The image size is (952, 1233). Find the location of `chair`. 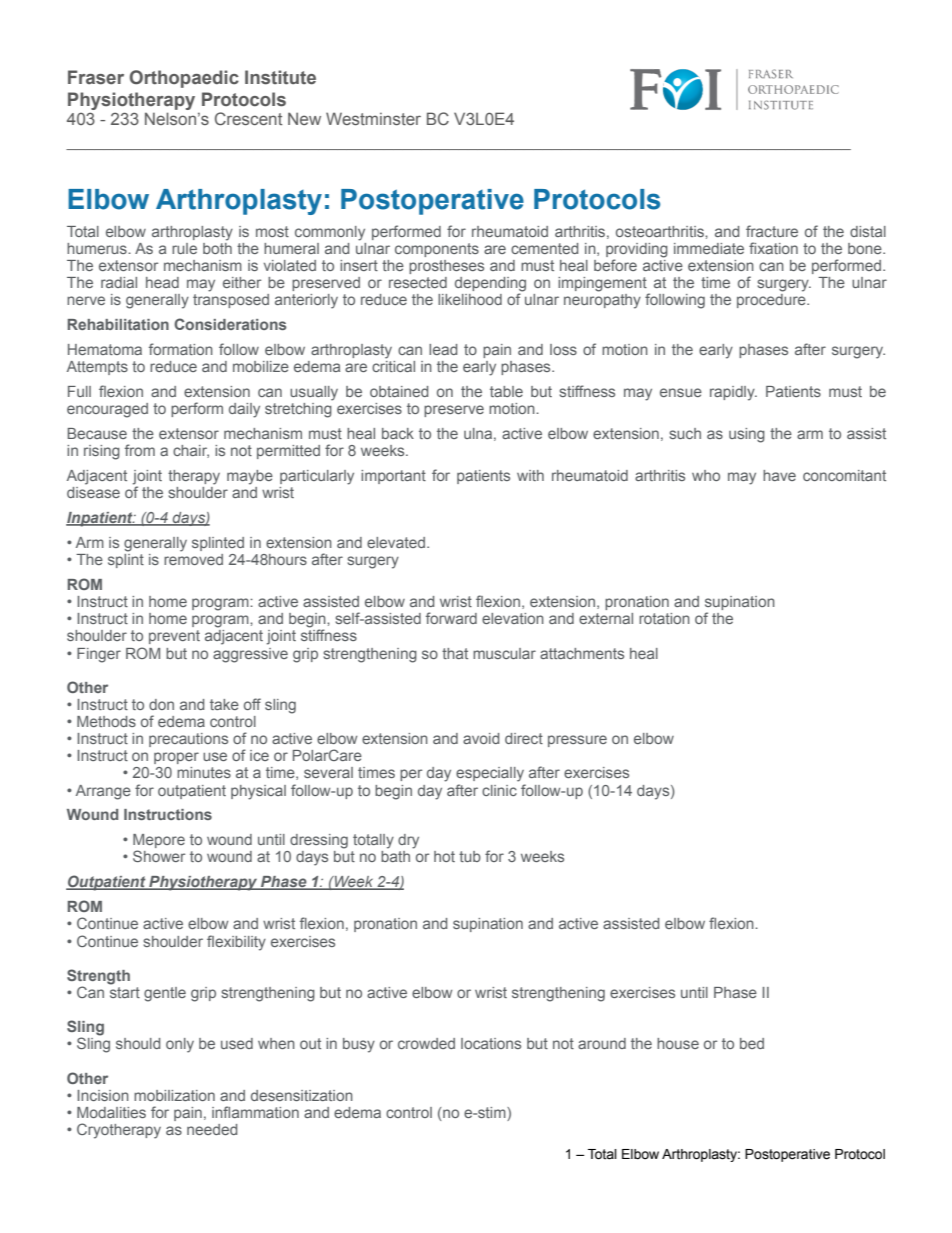

chair is located at coordinates (191, 451).
